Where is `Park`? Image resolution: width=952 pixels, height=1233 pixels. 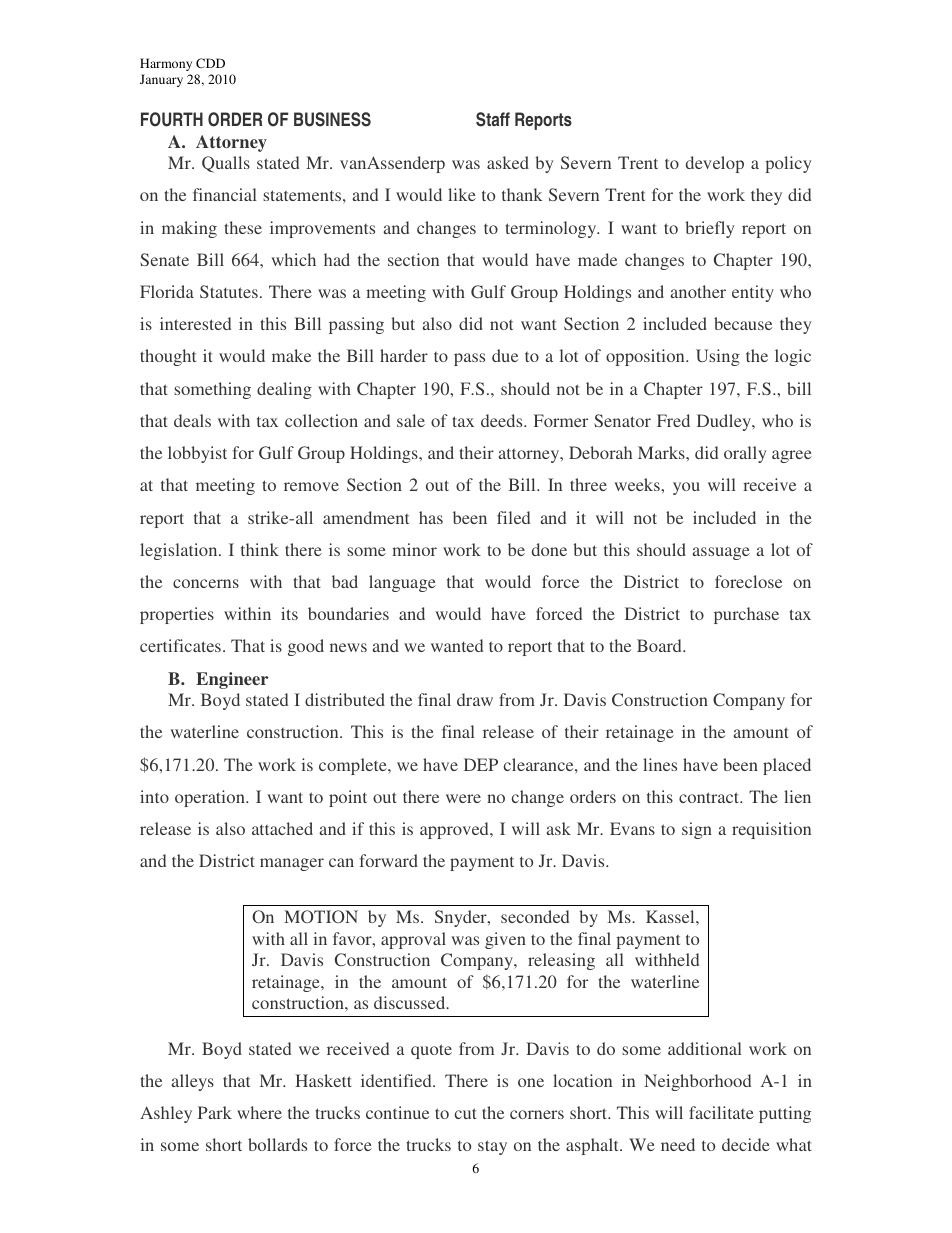 Park is located at coordinates (215, 1112).
